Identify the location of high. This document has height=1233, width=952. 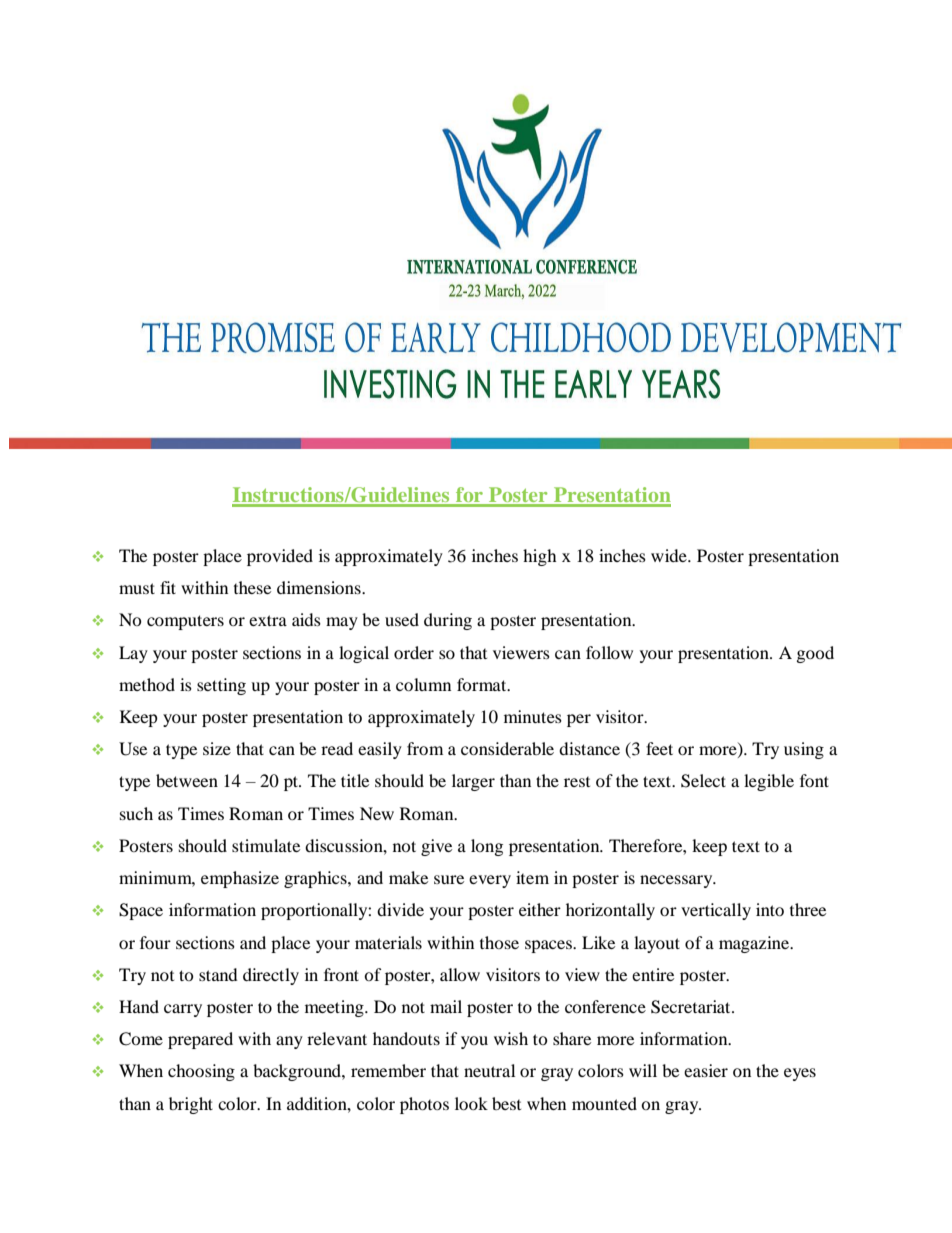
(540, 557).
